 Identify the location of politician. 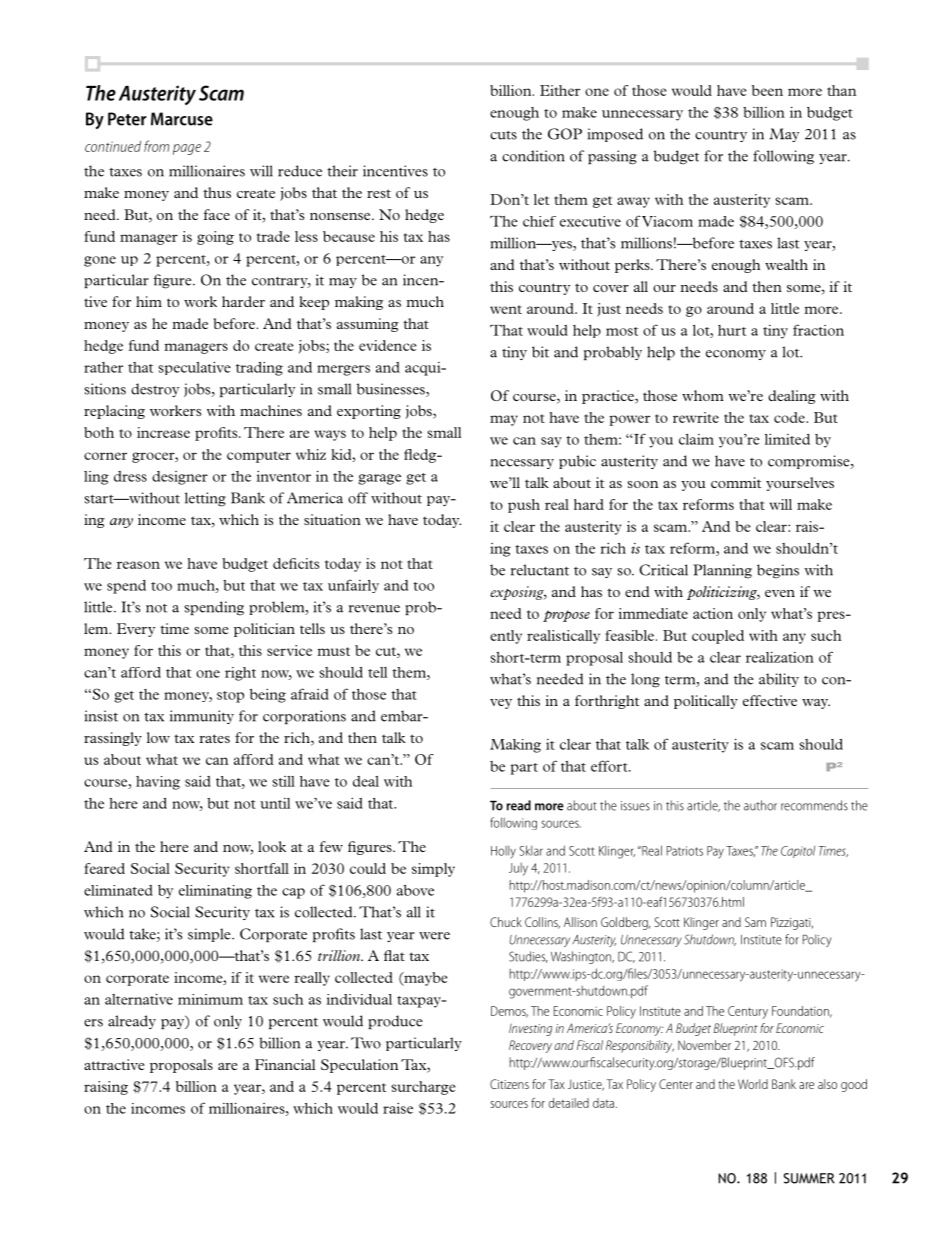
(264, 630).
